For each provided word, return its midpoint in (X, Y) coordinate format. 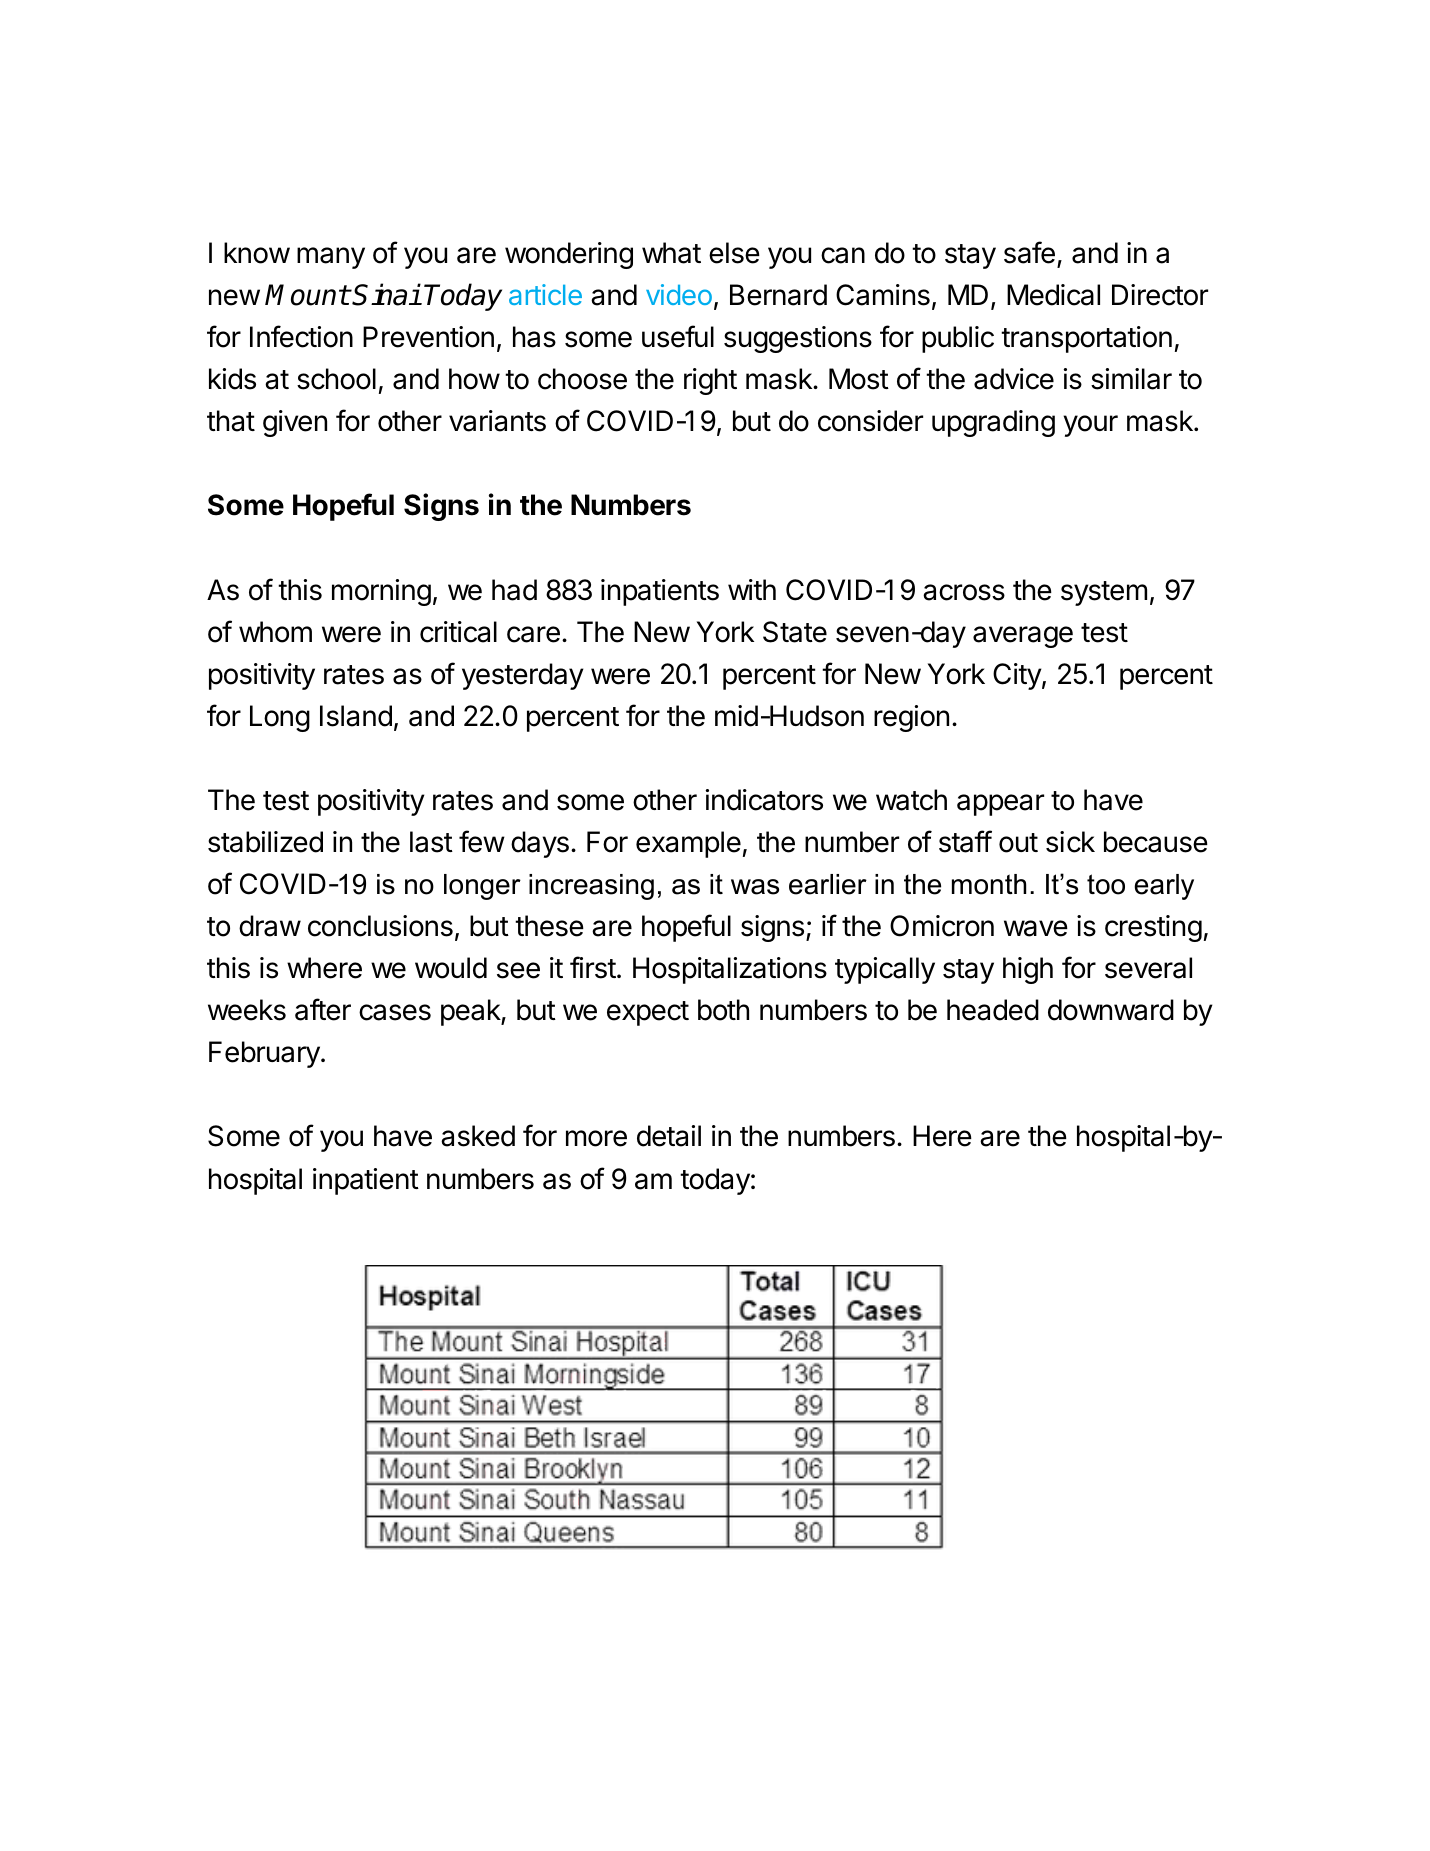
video (679, 294)
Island (356, 716)
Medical (1053, 295)
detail (669, 1136)
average (1023, 637)
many (331, 258)
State (795, 632)
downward (1111, 1010)
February (265, 1054)
